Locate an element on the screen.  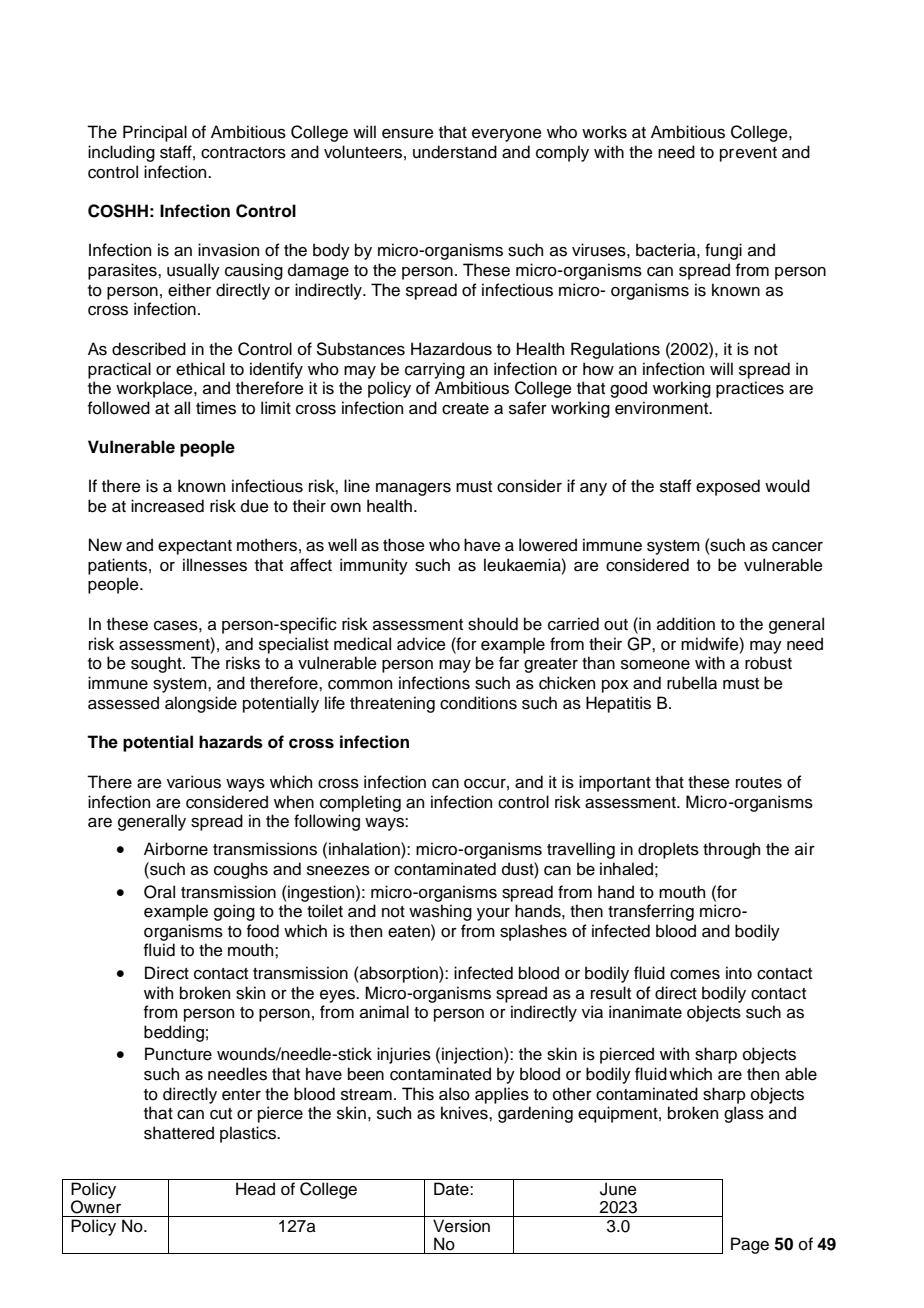
washing is located at coordinates (440, 912).
